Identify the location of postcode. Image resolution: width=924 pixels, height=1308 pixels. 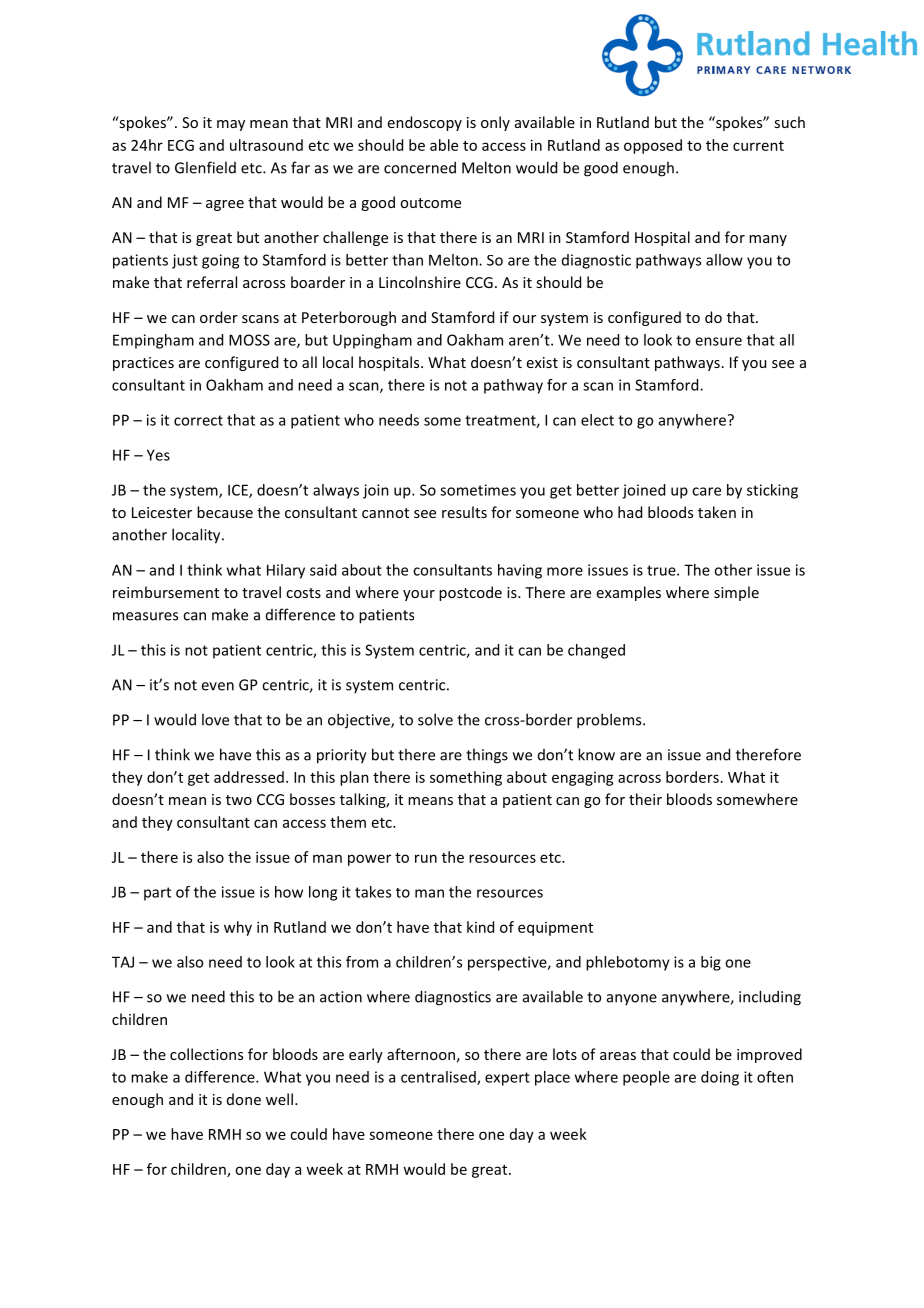
(470, 593).
